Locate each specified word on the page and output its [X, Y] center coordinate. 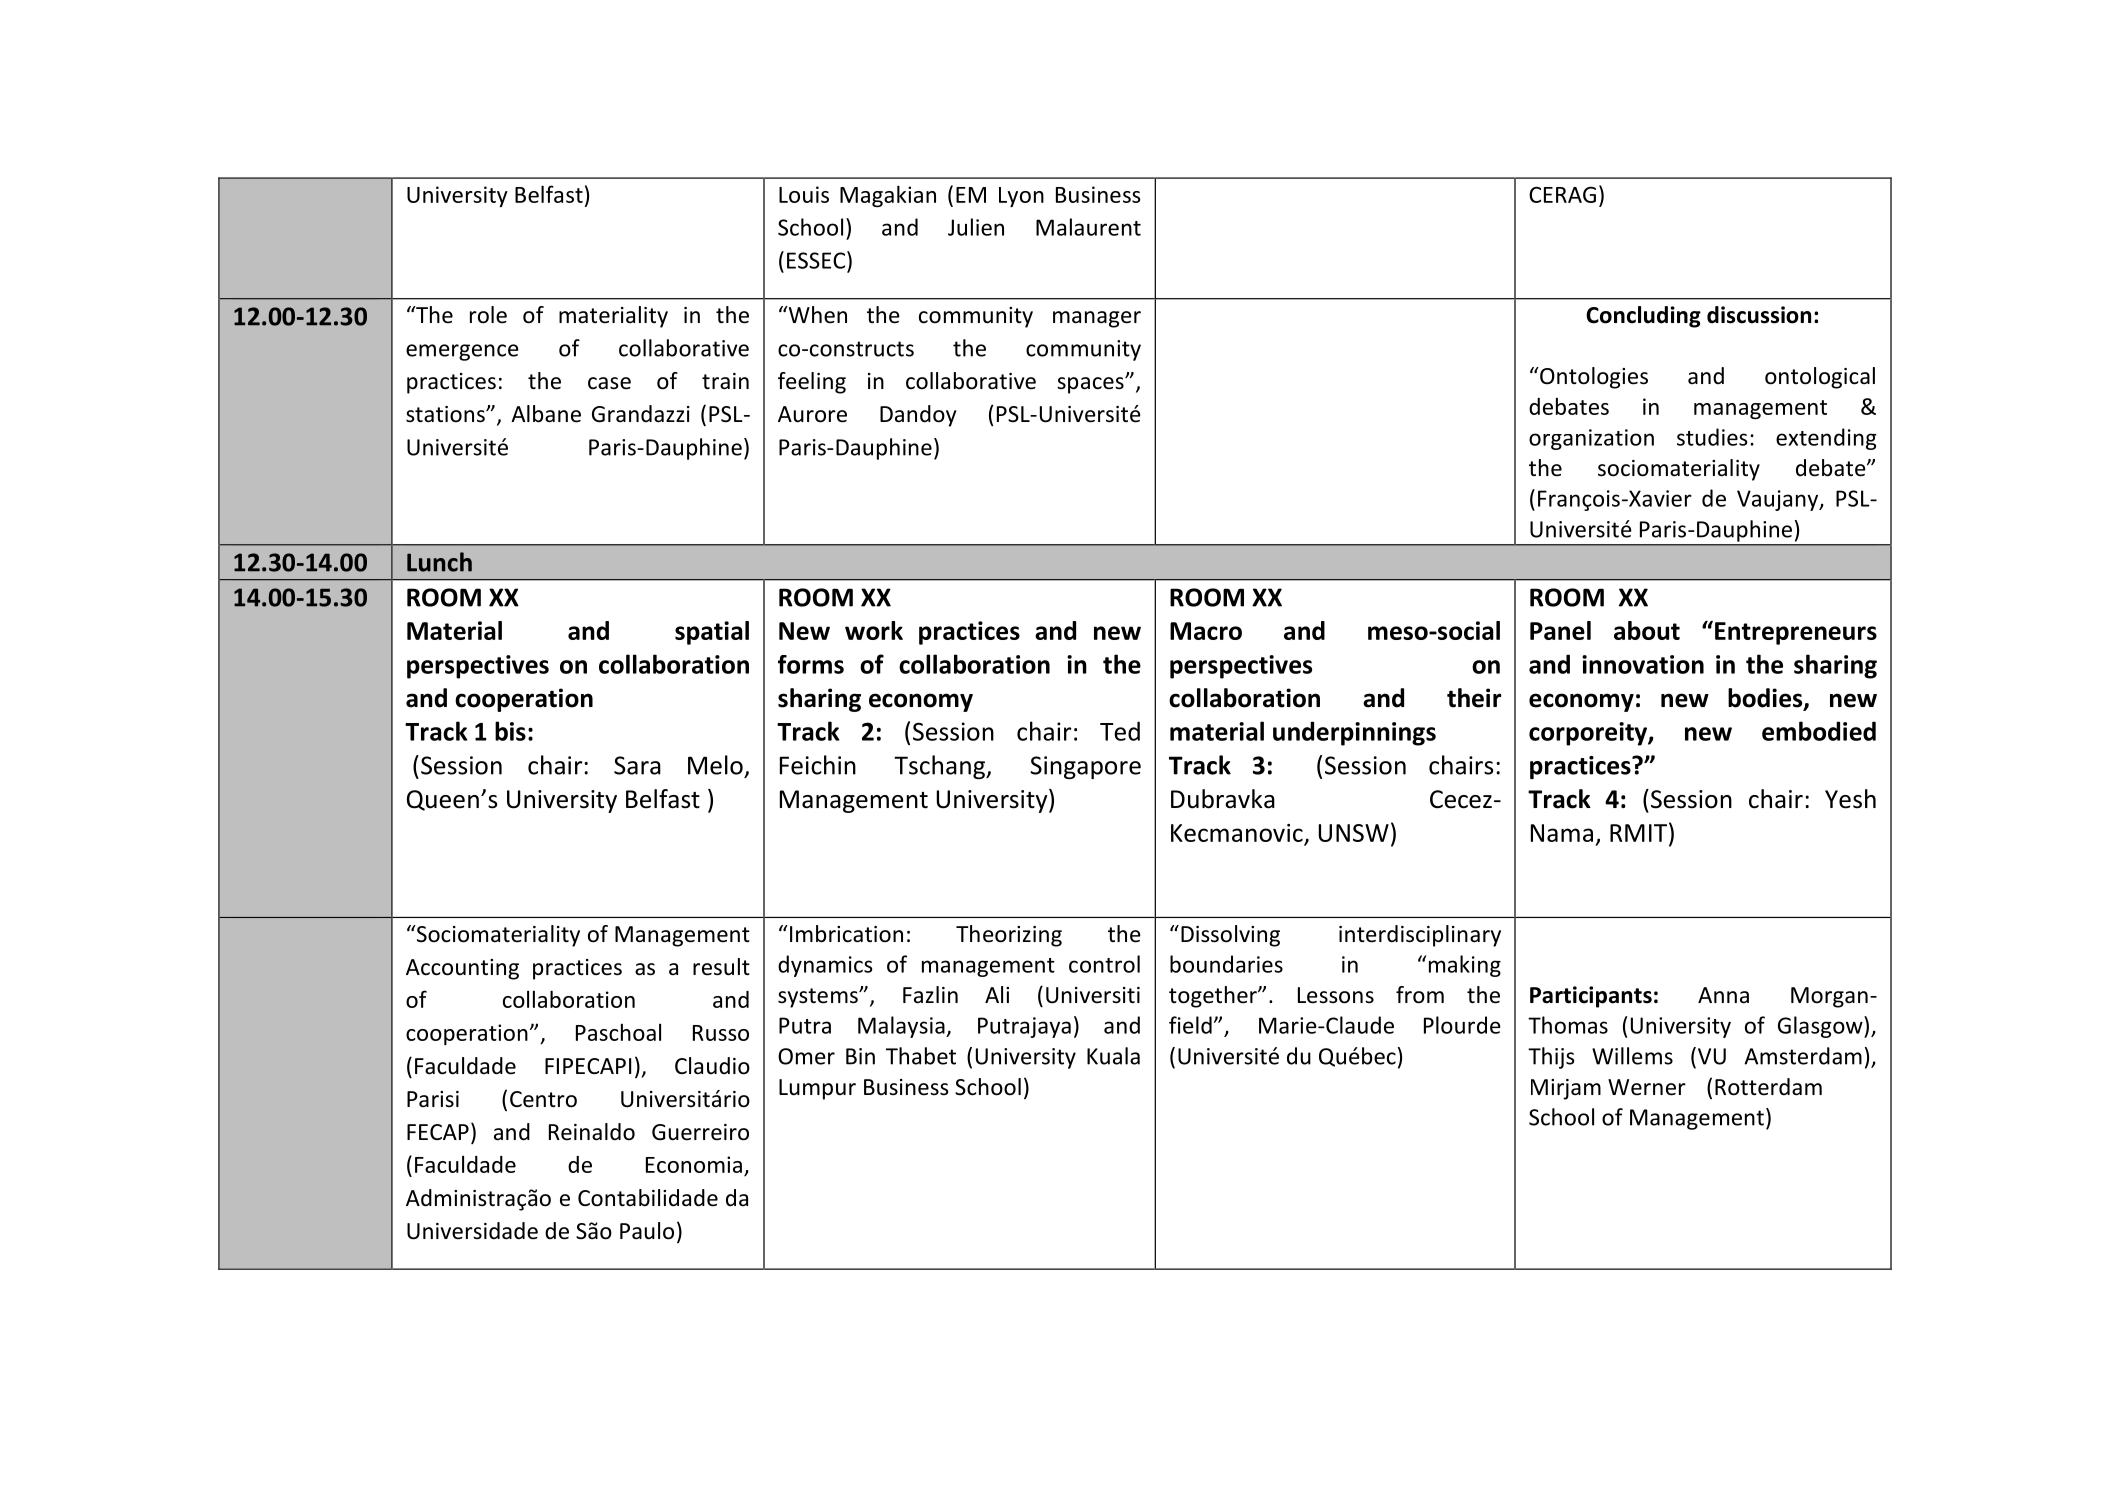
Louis [804, 194]
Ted [1120, 731]
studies [1712, 437]
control [1104, 964]
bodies [1766, 699]
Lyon [1021, 197]
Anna [1723, 995]
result [721, 967]
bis [510, 731]
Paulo [647, 1231]
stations [446, 414]
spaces [1091, 385]
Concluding [1643, 317]
